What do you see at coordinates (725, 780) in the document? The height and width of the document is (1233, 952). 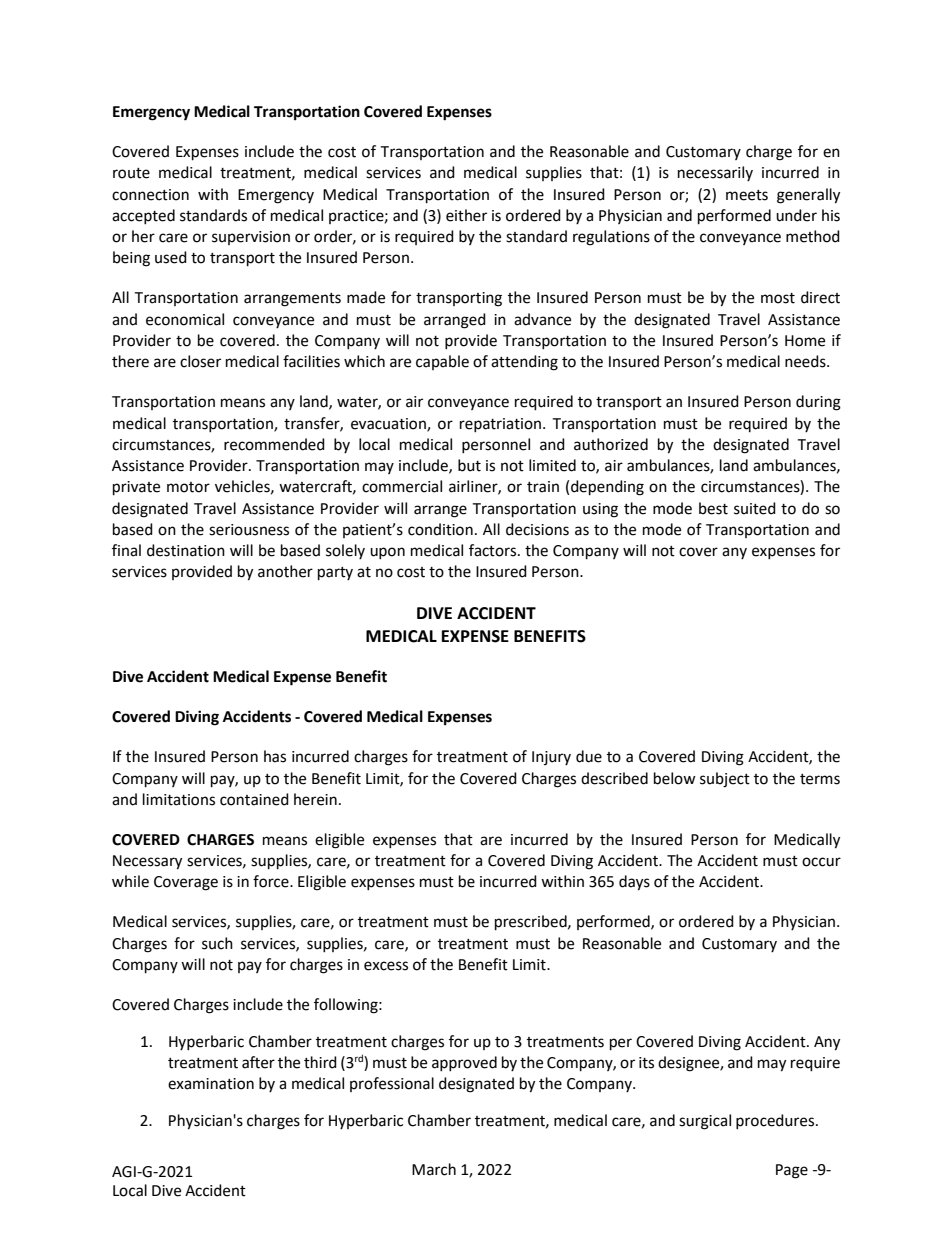 I see `subject` at bounding box center [725, 780].
